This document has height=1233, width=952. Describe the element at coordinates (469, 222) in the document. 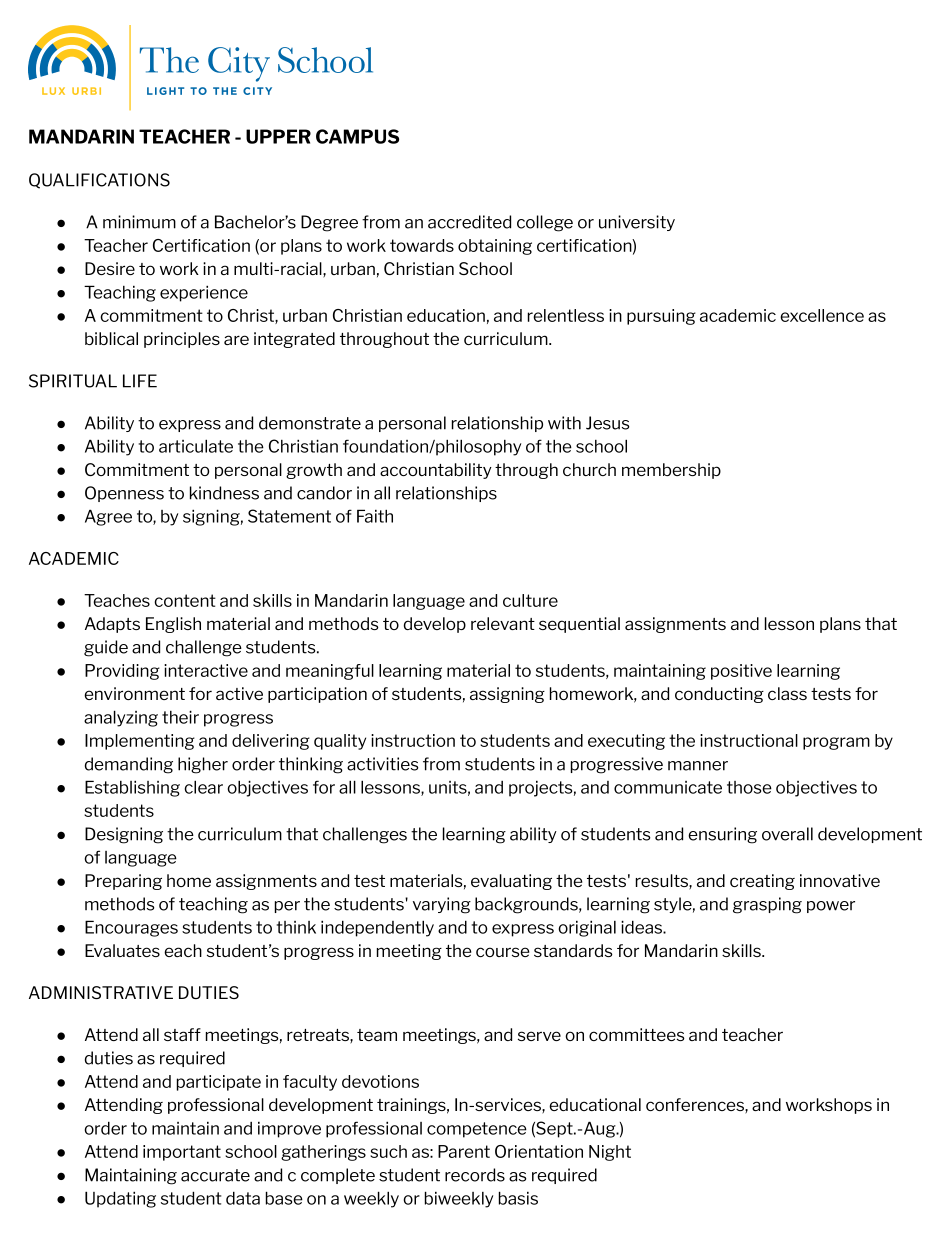

I see `accredited` at that location.
